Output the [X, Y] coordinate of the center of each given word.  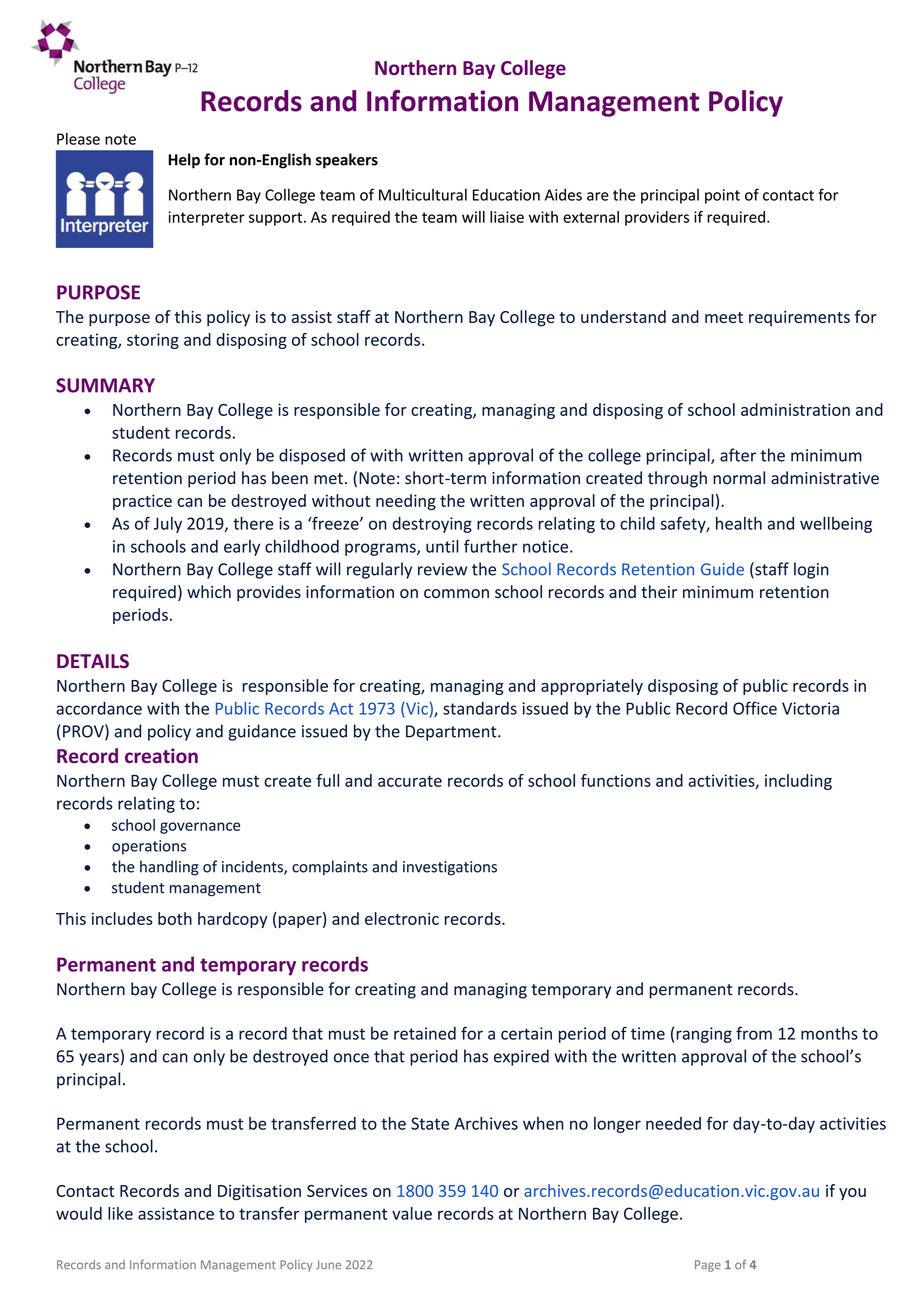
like [120, 1213]
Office [755, 708]
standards [480, 708]
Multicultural [423, 194]
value [412, 1213]
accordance [99, 708]
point [722, 196]
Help [184, 161]
